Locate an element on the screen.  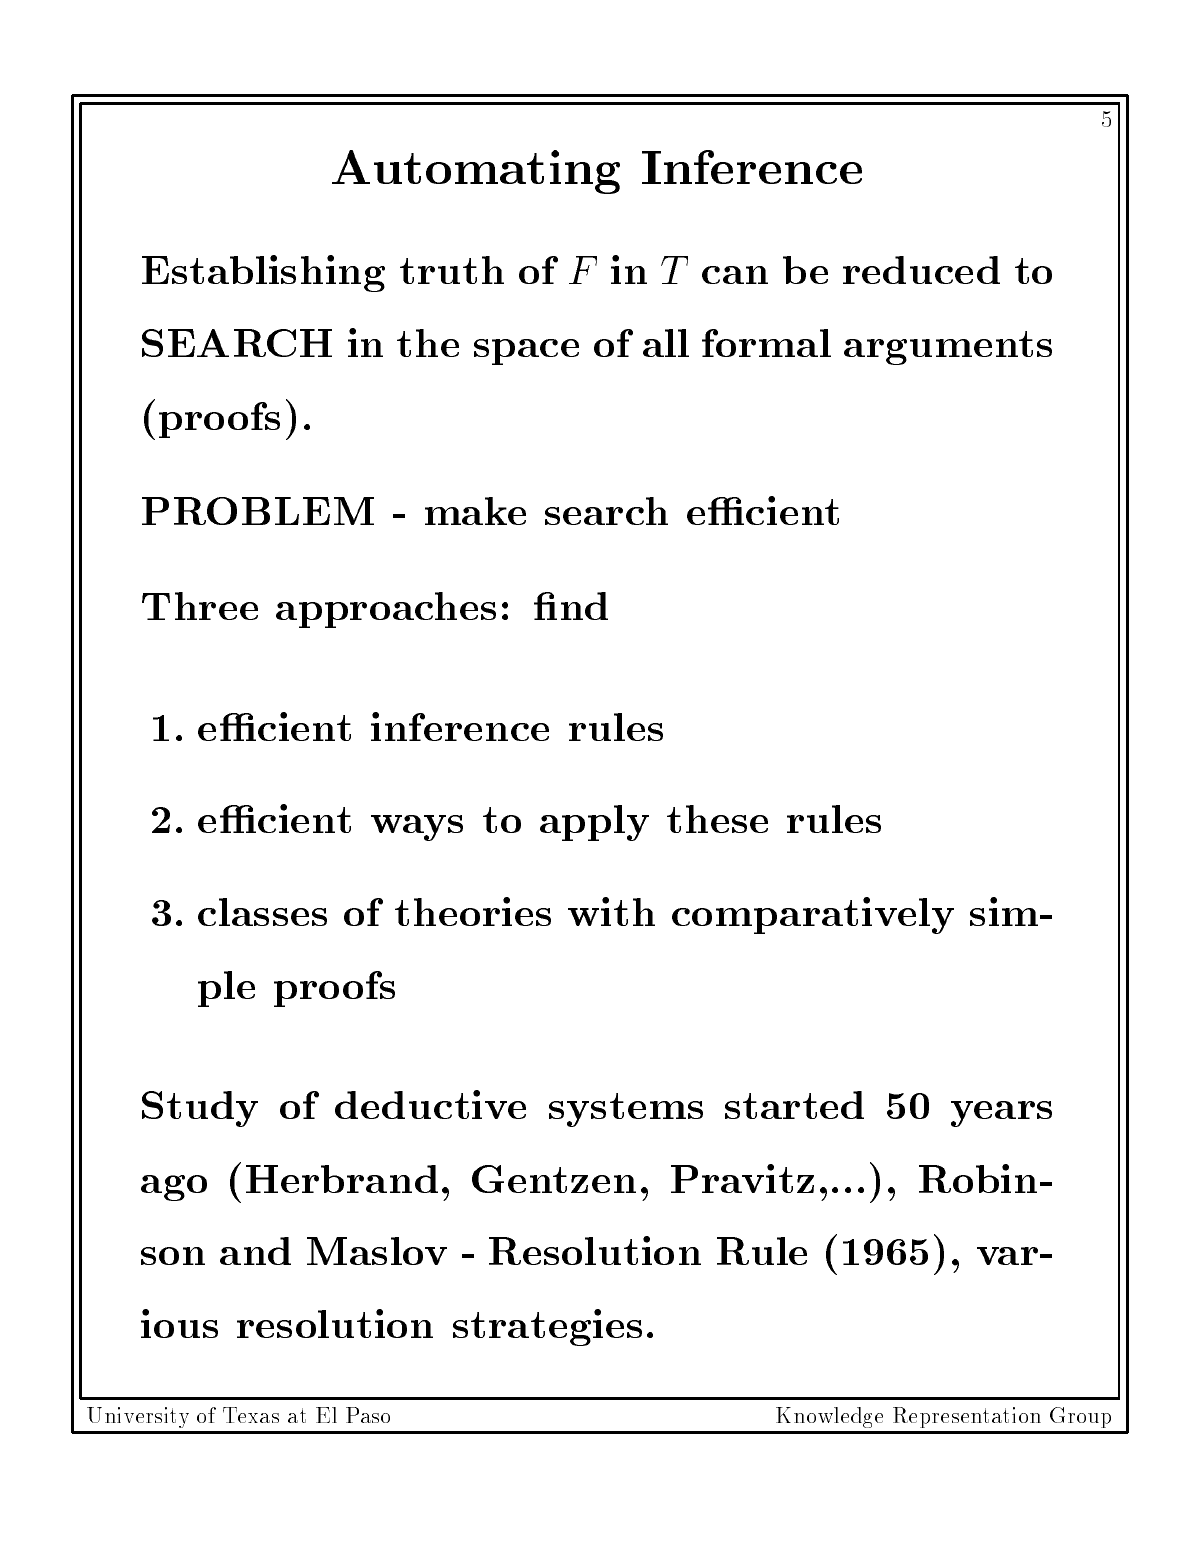
PROBLEM is located at coordinates (258, 511).
